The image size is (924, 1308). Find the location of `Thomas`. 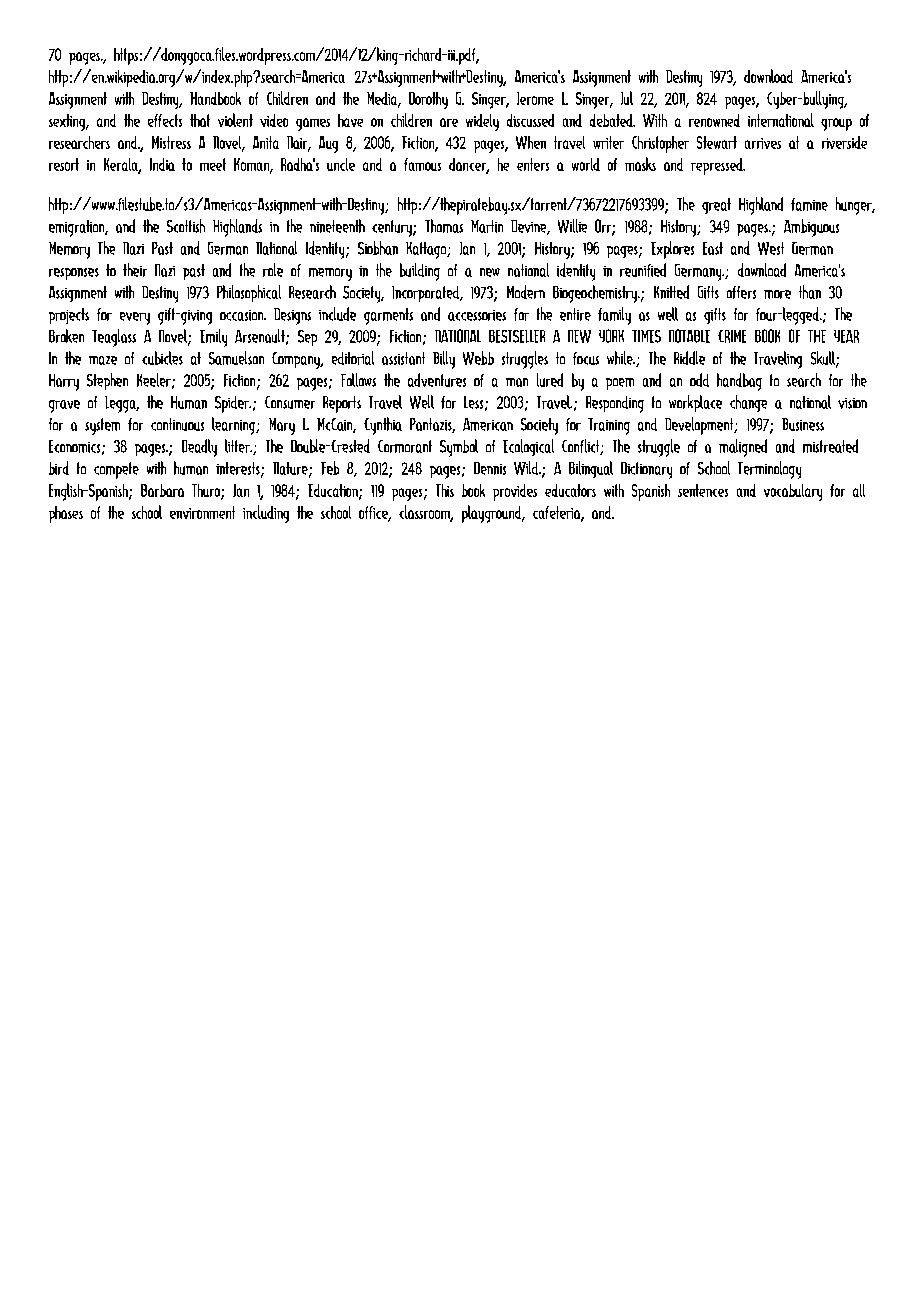

Thomas is located at coordinates (444, 226).
